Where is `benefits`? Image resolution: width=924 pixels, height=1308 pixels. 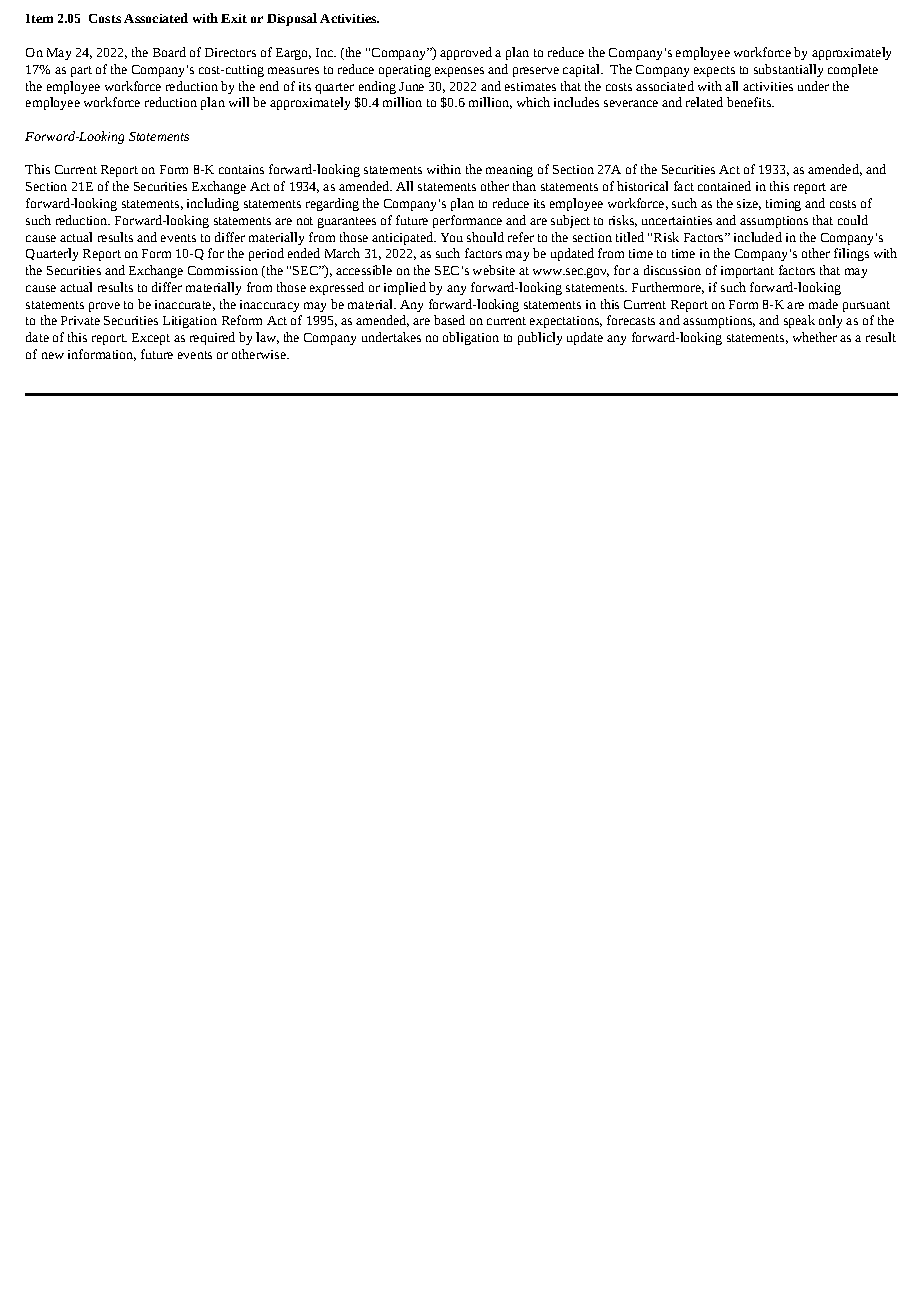
benefits is located at coordinates (750, 102).
